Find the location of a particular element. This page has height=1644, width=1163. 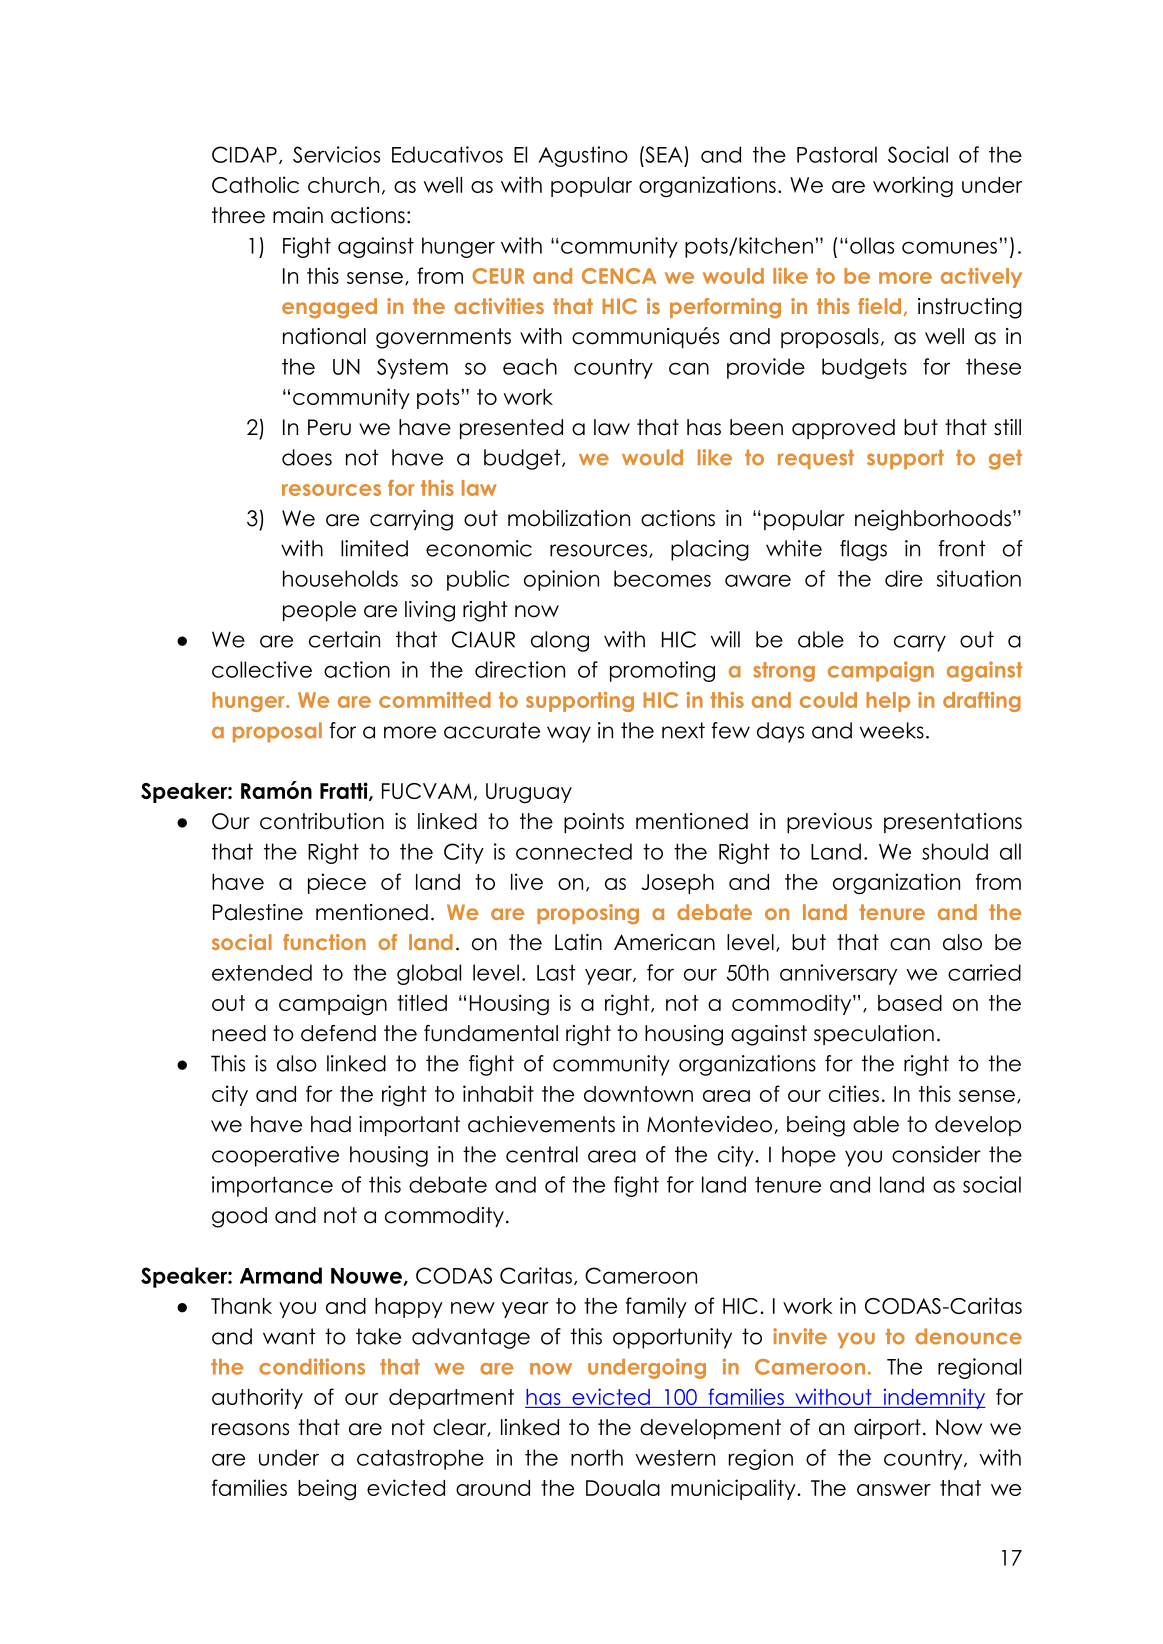

presentations is located at coordinates (953, 823).
